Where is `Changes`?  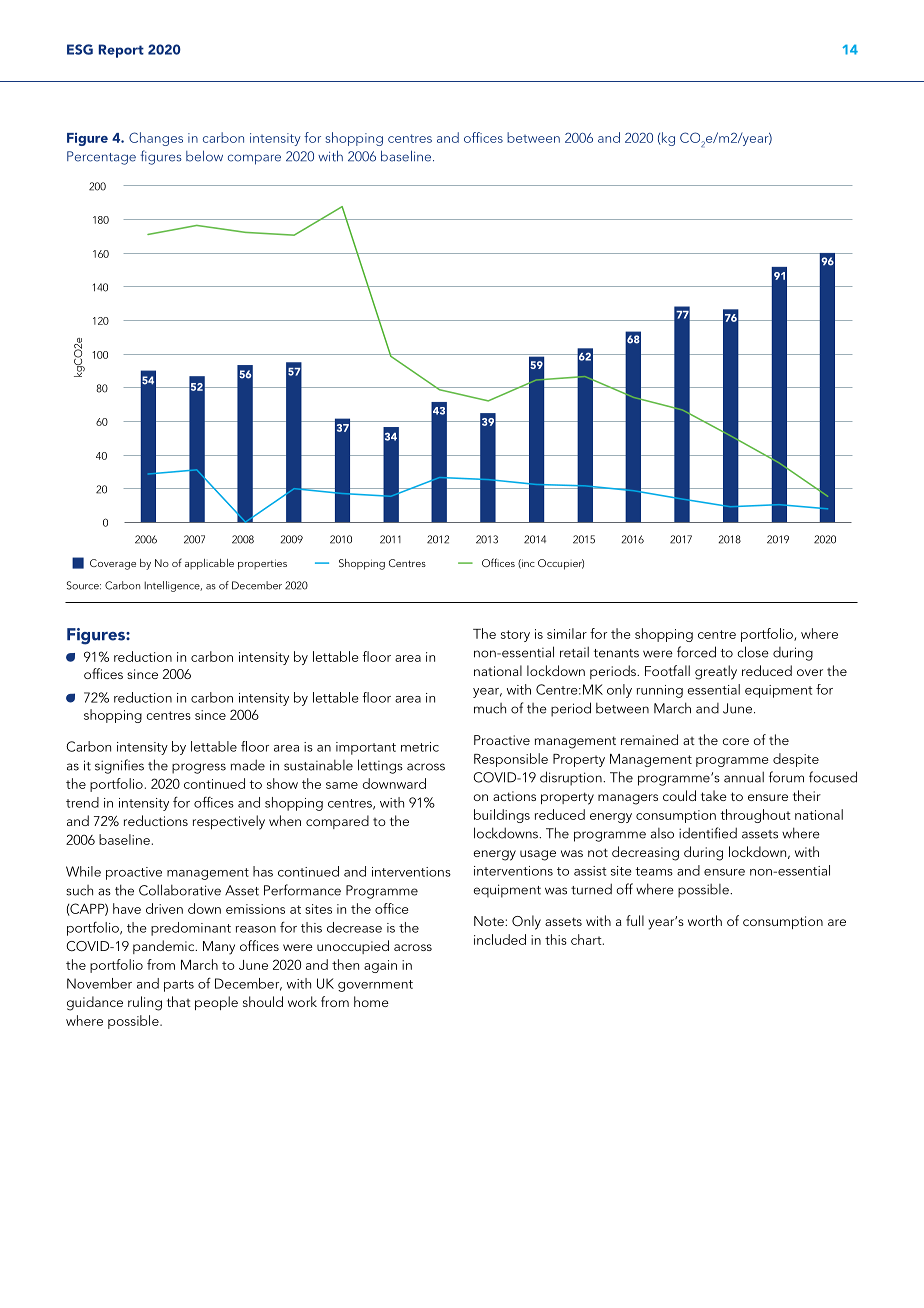
Changes is located at coordinates (156, 139).
